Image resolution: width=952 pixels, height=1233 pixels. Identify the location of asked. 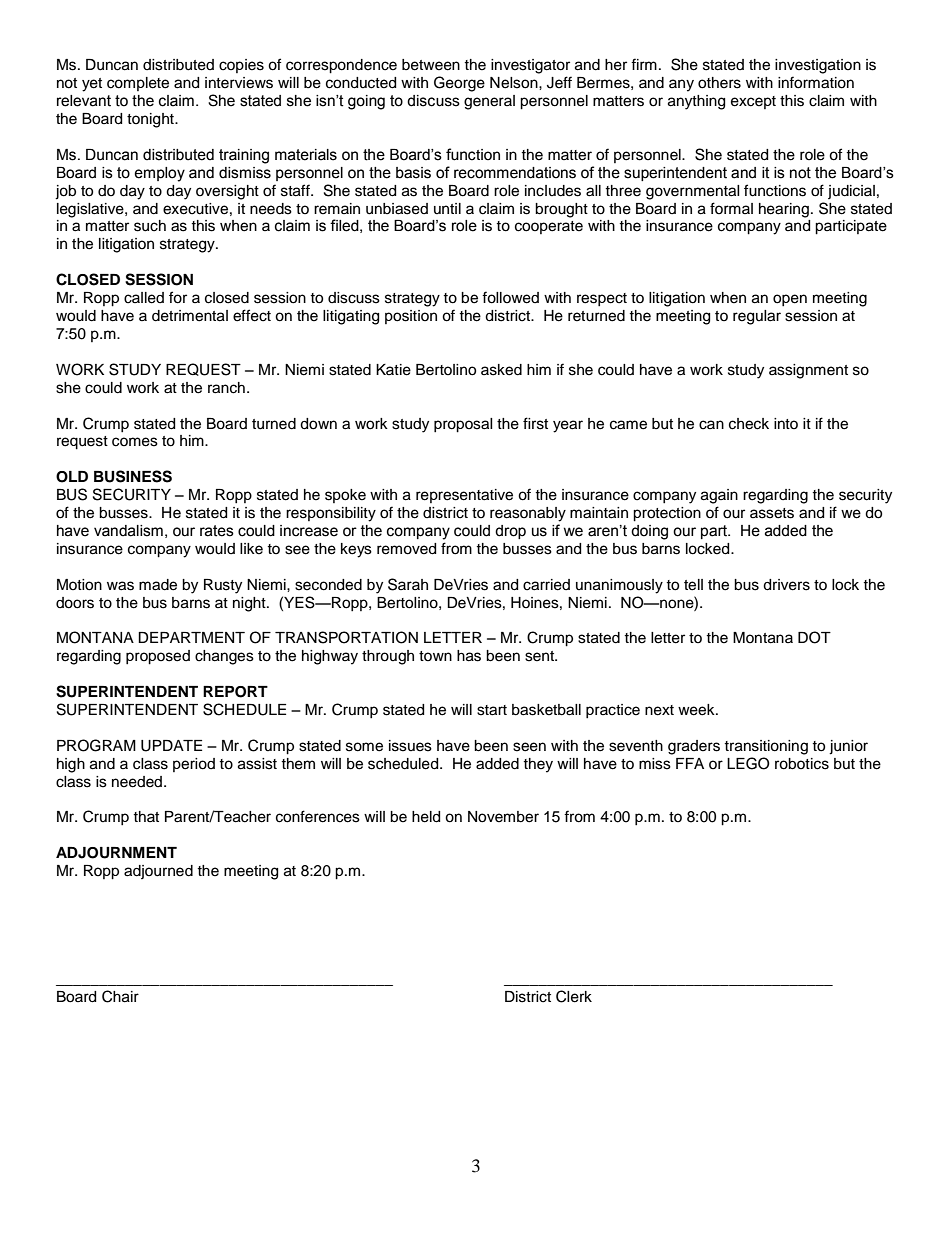
(501, 370).
